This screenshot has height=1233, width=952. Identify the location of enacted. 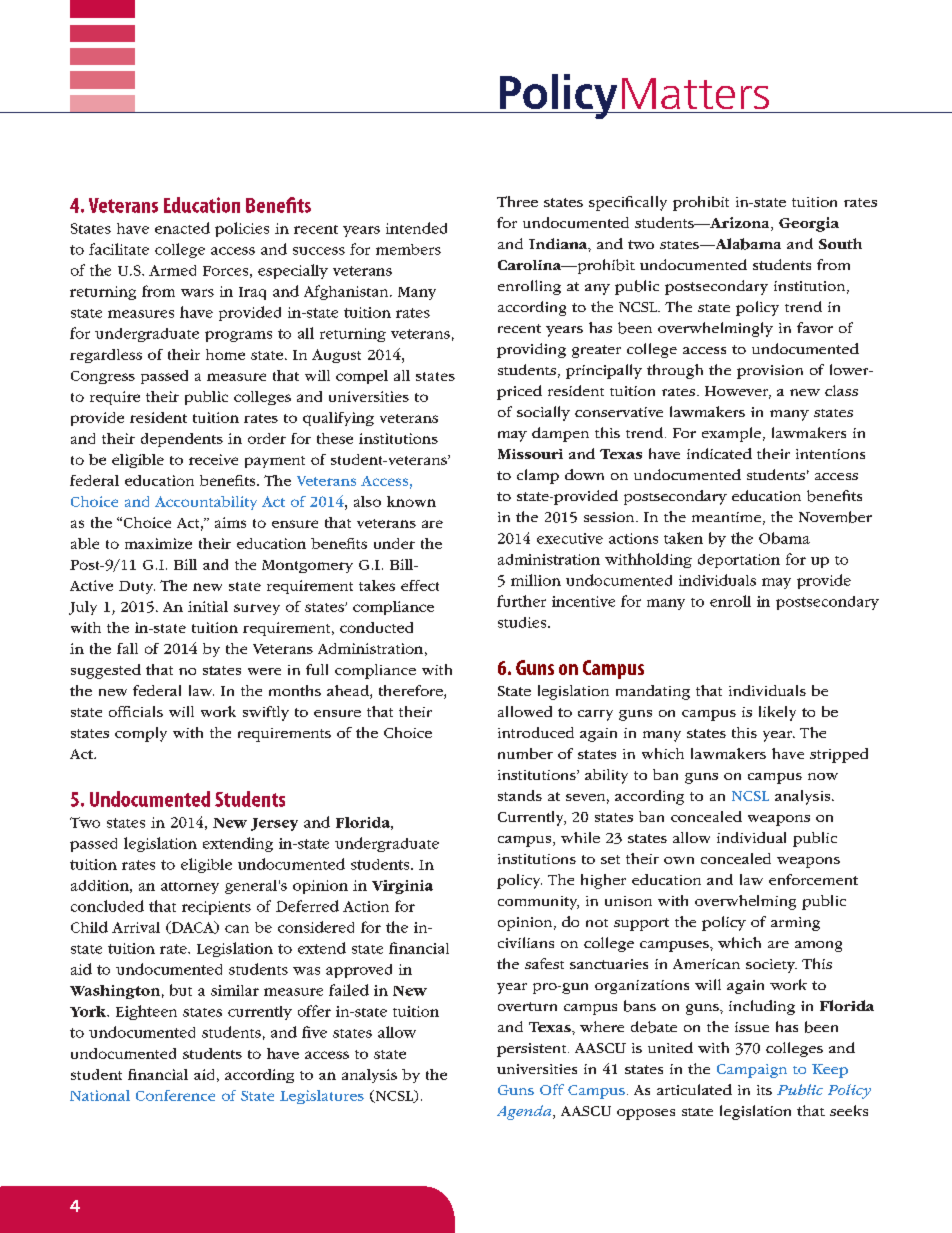
(182, 228).
